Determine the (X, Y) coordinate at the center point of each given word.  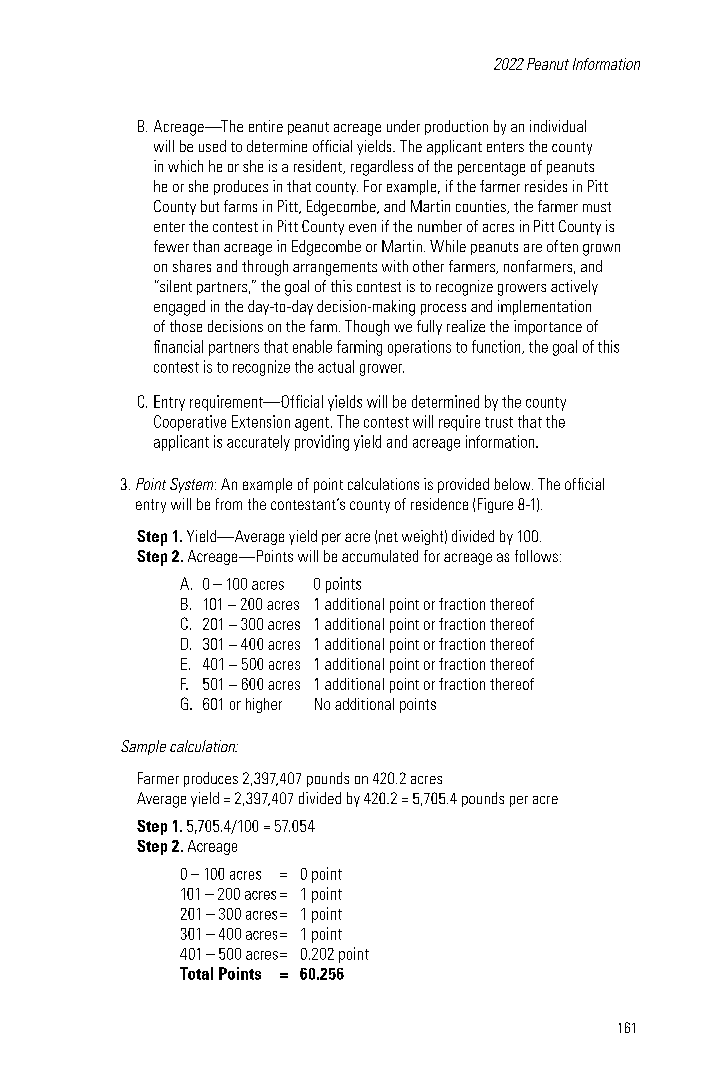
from (229, 504)
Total (196, 973)
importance (548, 327)
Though (367, 328)
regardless (382, 168)
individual (558, 126)
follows (536, 556)
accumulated (380, 556)
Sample (143, 747)
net (388, 537)
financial (178, 346)
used (212, 146)
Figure (495, 505)
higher (264, 705)
